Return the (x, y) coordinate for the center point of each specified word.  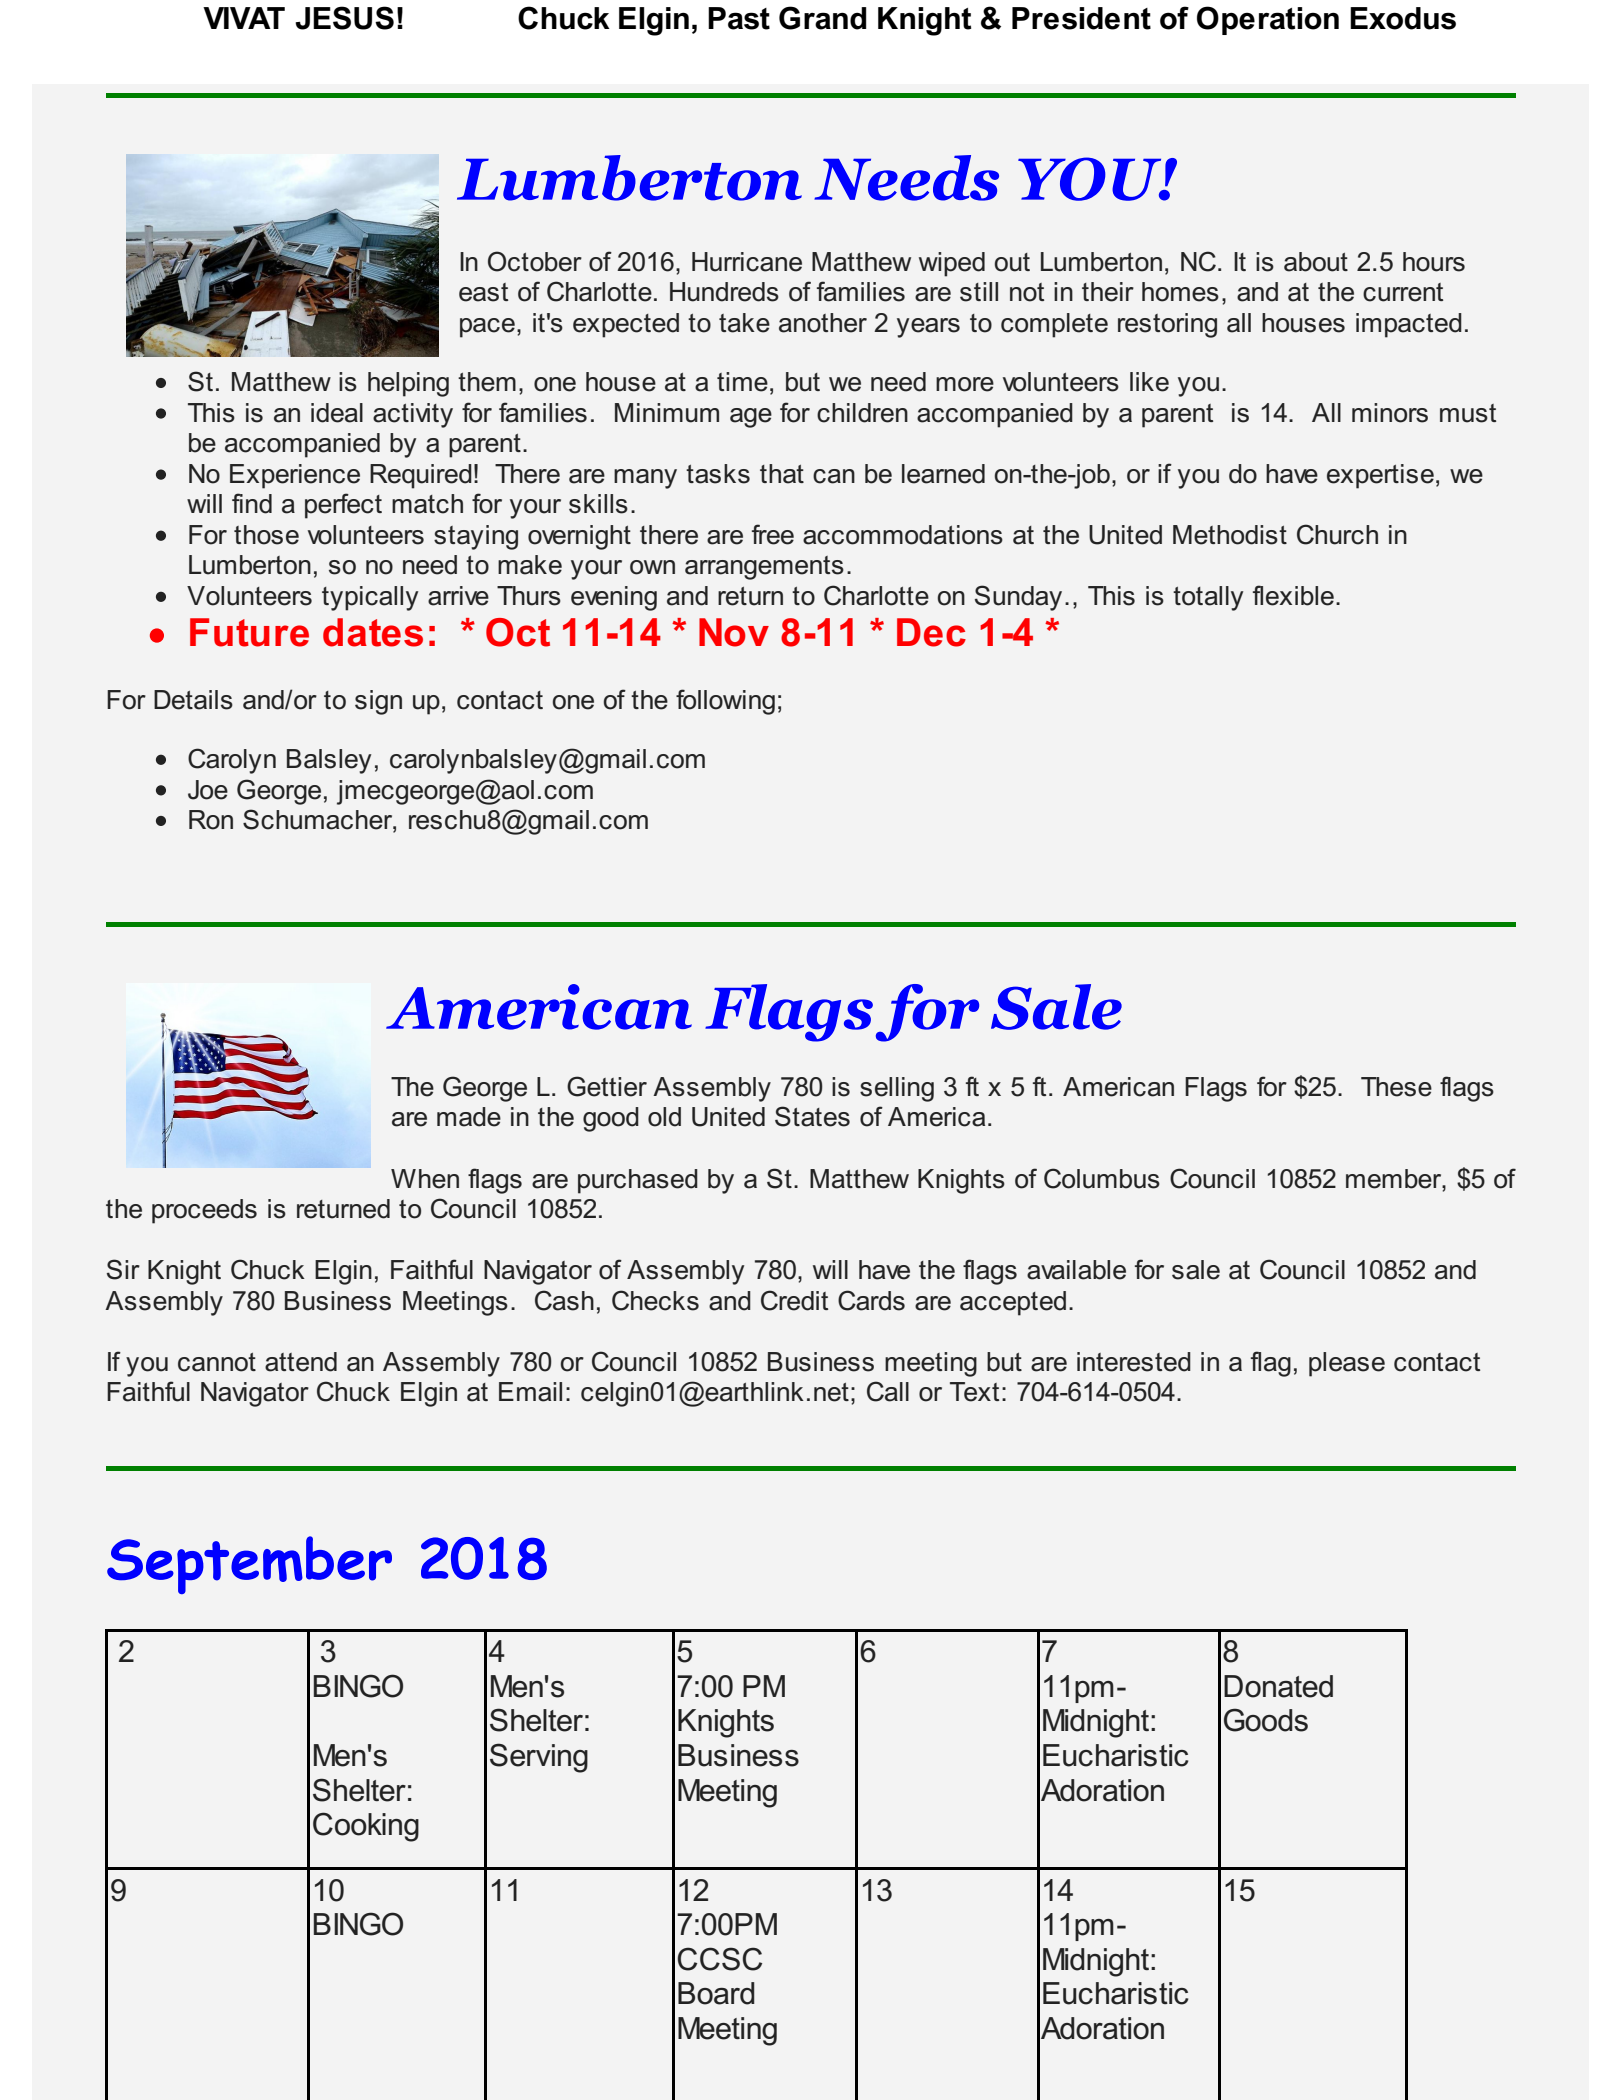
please (1347, 1364)
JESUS (344, 18)
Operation (1268, 20)
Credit (794, 1300)
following (725, 702)
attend (301, 1362)
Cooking (366, 1827)
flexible (1293, 595)
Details (193, 700)
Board (716, 1993)
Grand (823, 18)
